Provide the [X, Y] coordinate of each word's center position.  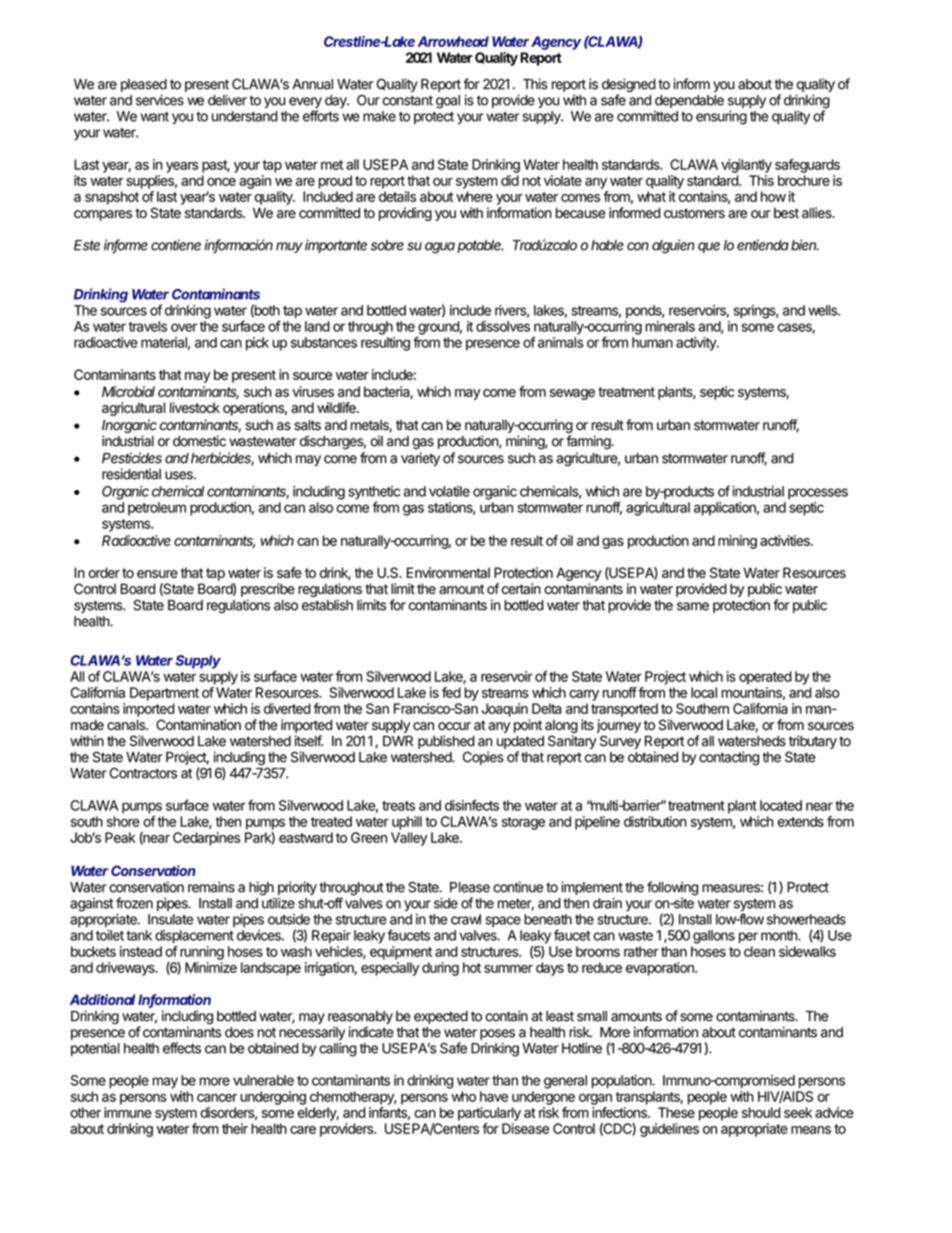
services [160, 100]
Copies [483, 758]
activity [697, 344]
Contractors [143, 773]
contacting [729, 758]
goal [448, 102]
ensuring [721, 117]
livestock [195, 407]
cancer [217, 1098]
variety [420, 459]
